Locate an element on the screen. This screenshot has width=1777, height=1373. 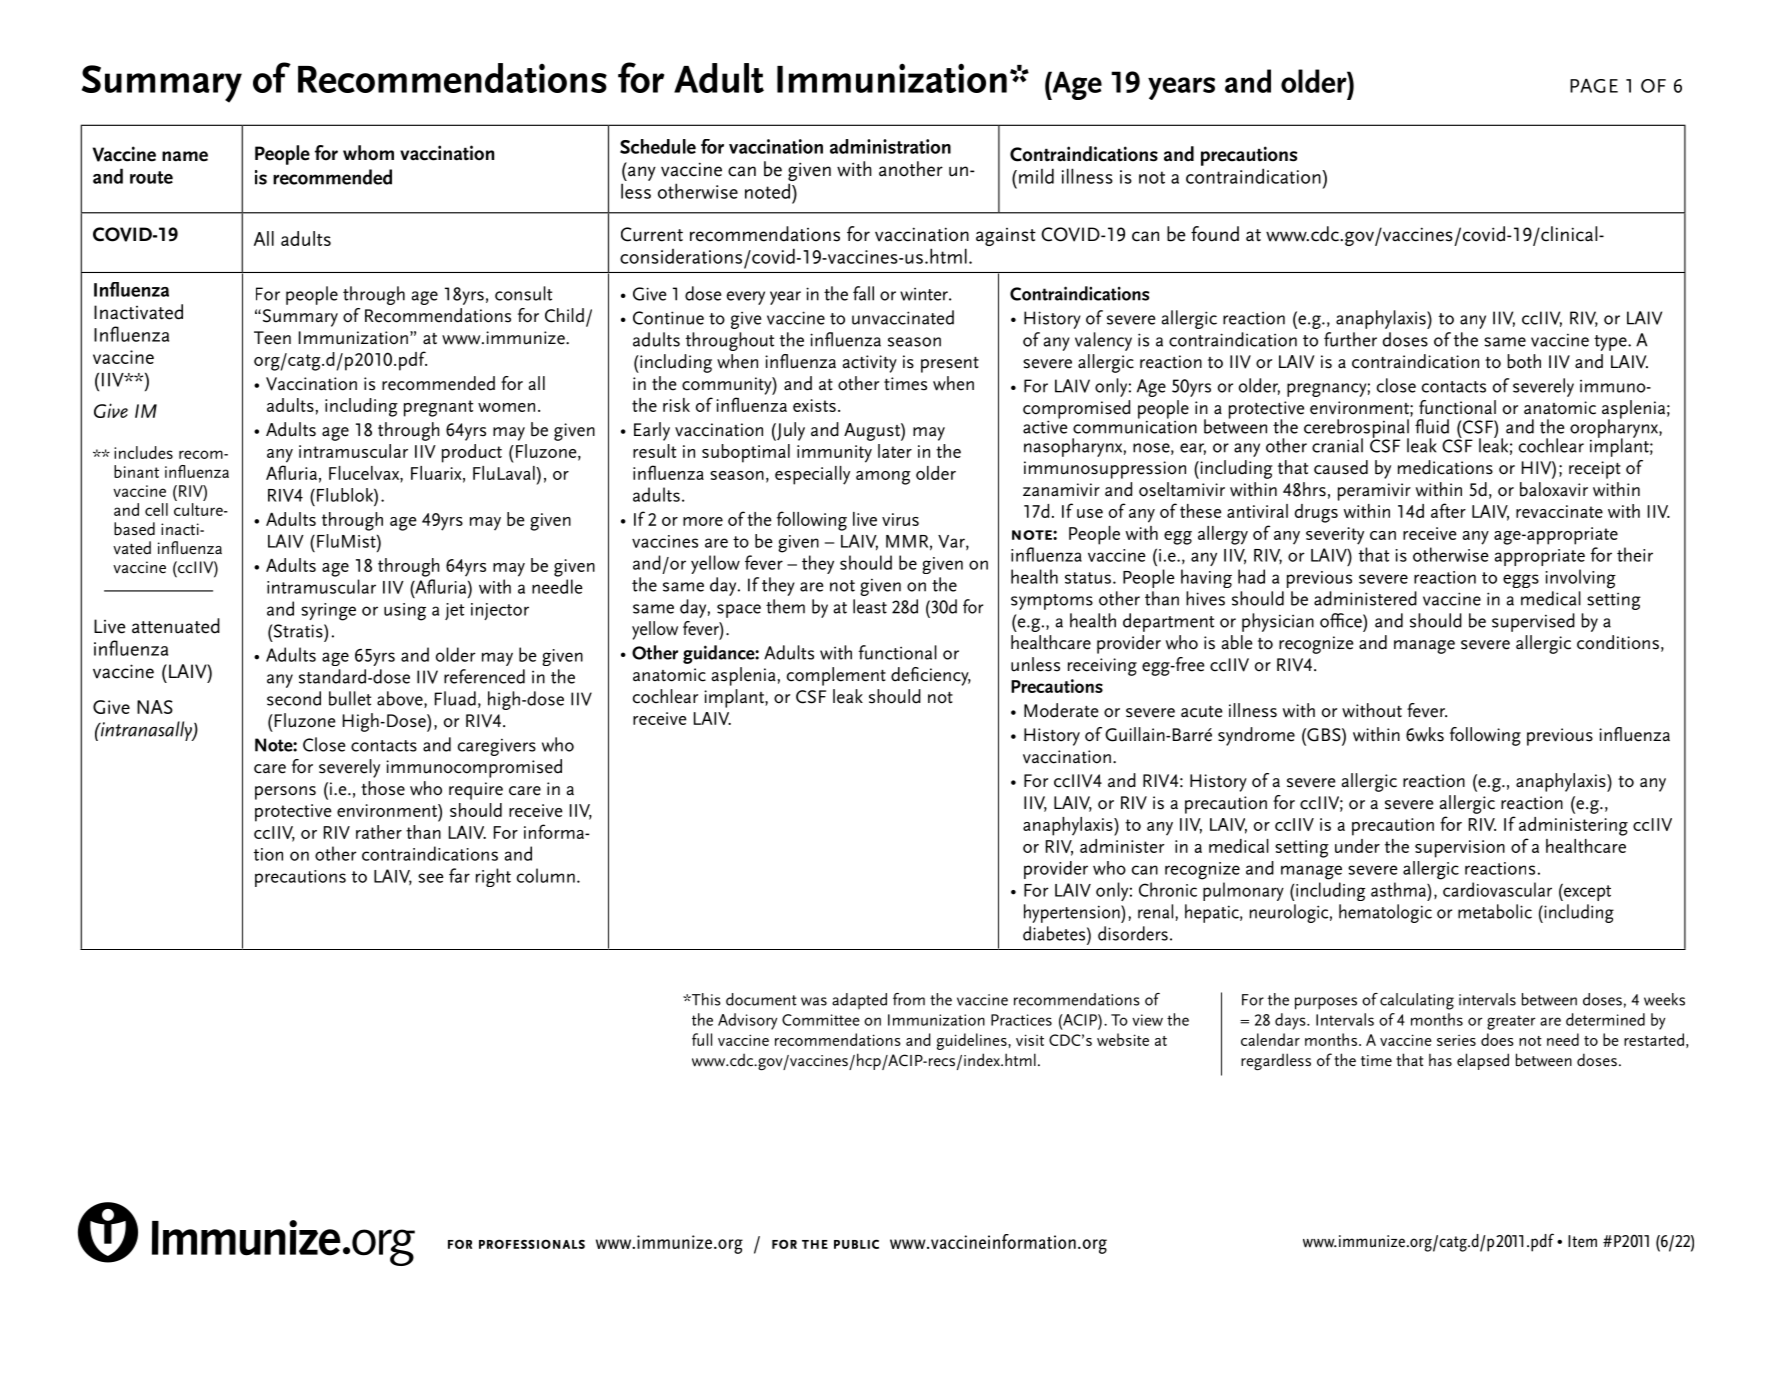
professionals is located at coordinates (532, 1244).
